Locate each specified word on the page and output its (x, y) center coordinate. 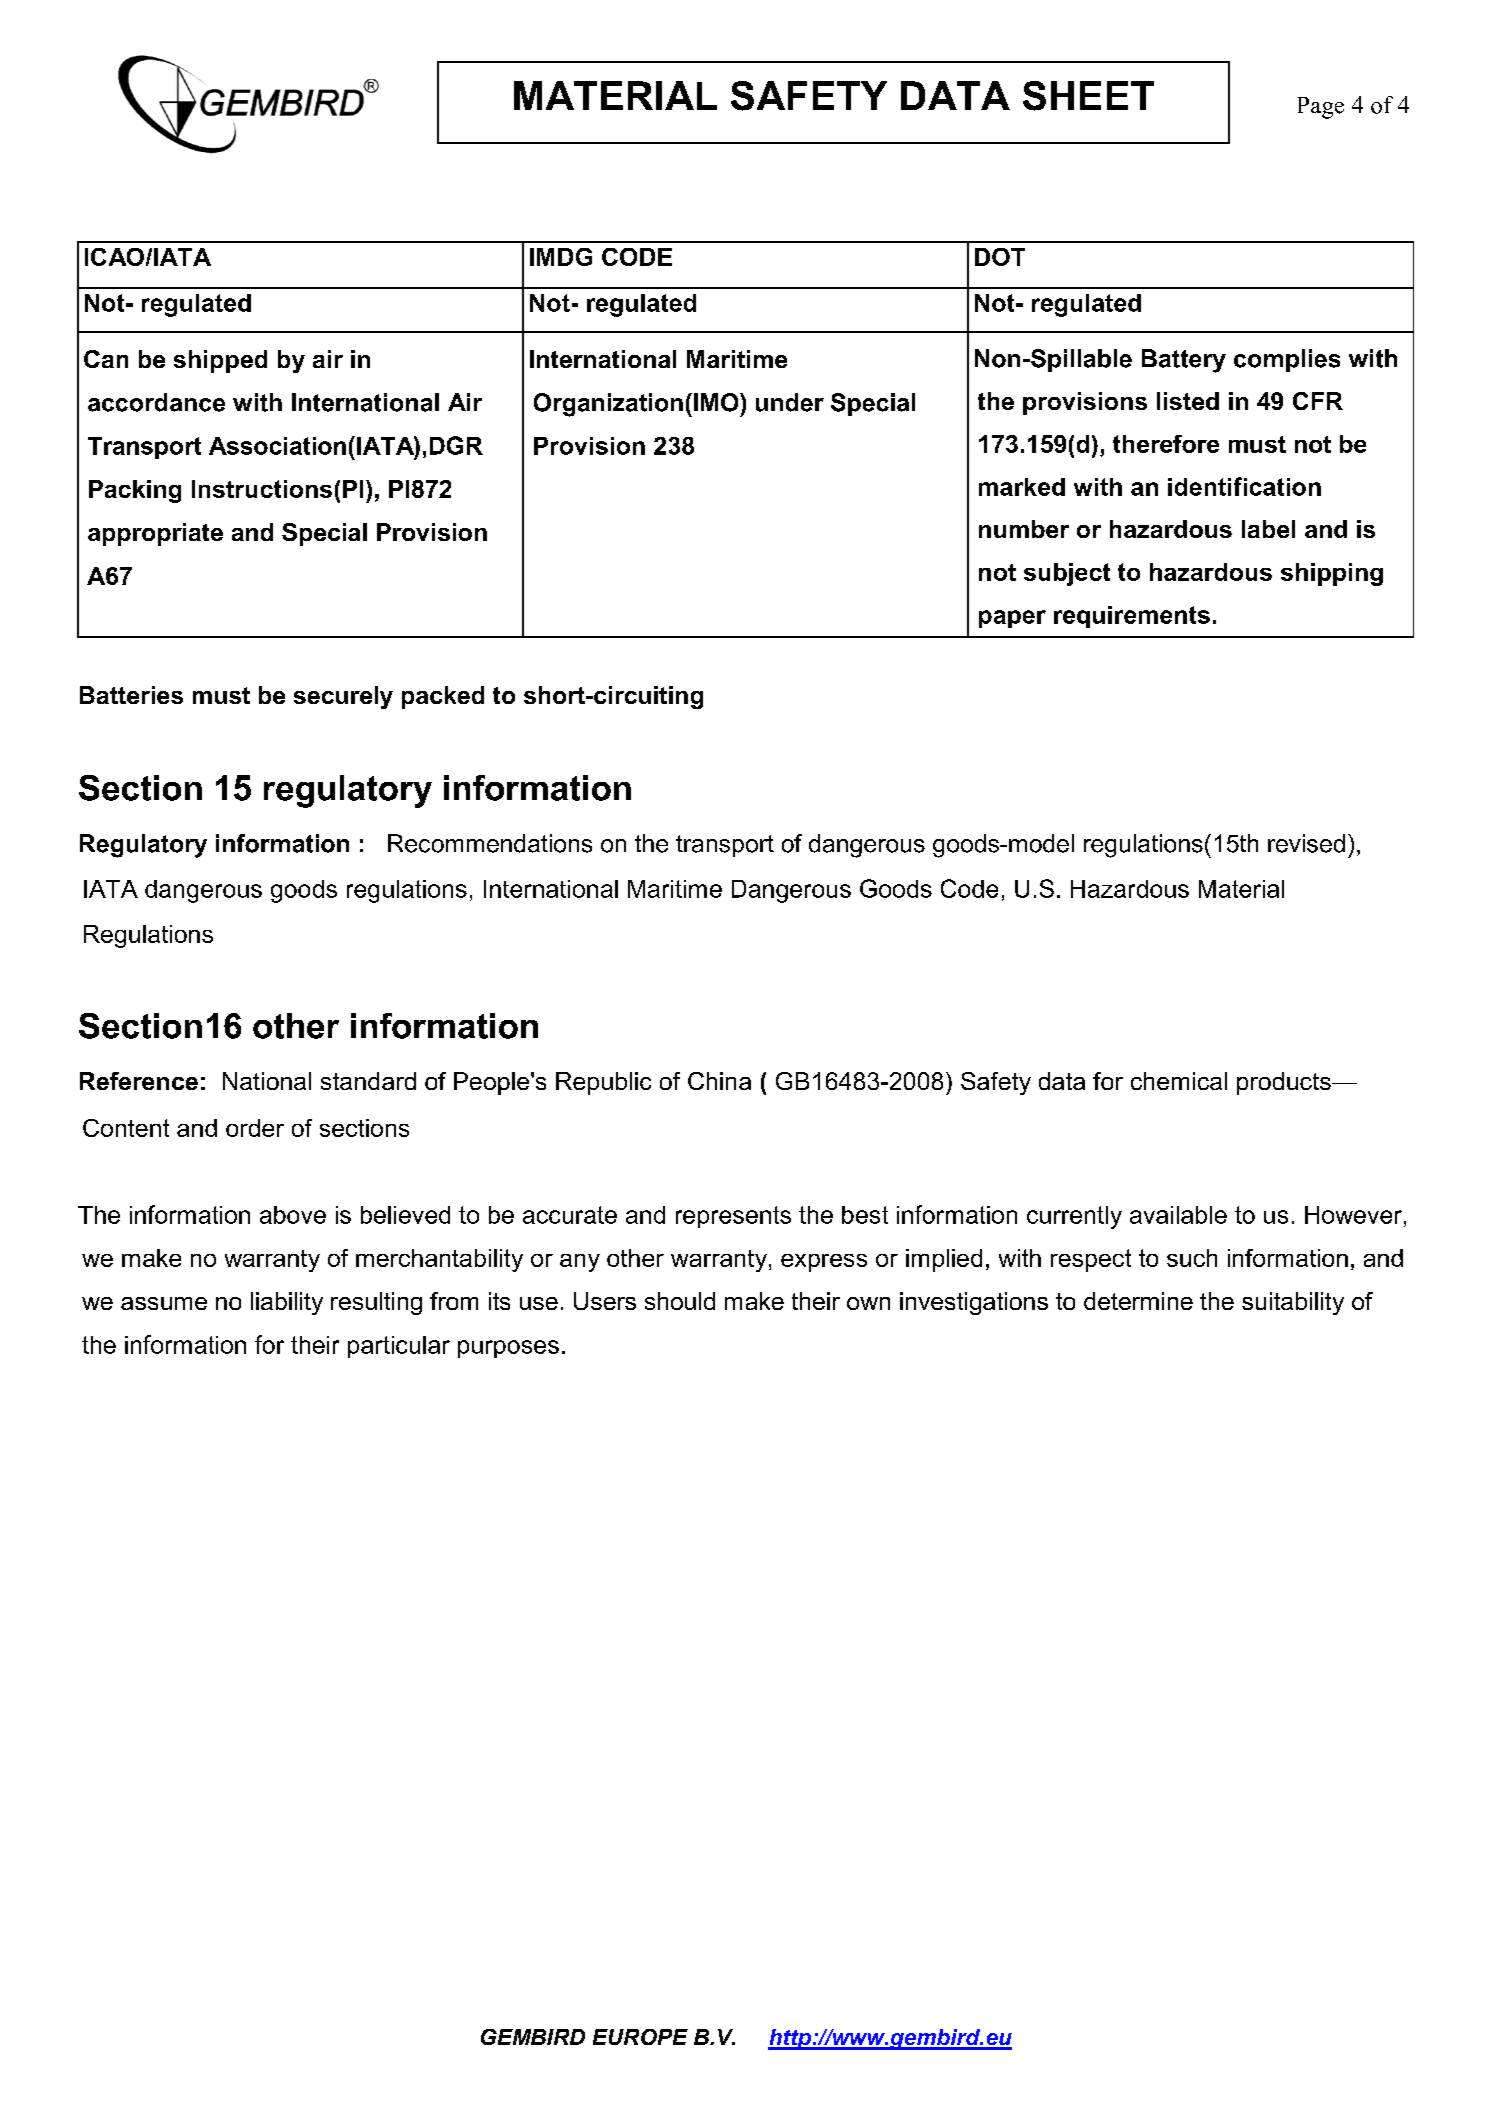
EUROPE (640, 2037)
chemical (1179, 1081)
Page (1321, 108)
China (719, 1081)
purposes (508, 1349)
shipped (220, 361)
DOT (1000, 257)
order (255, 1128)
